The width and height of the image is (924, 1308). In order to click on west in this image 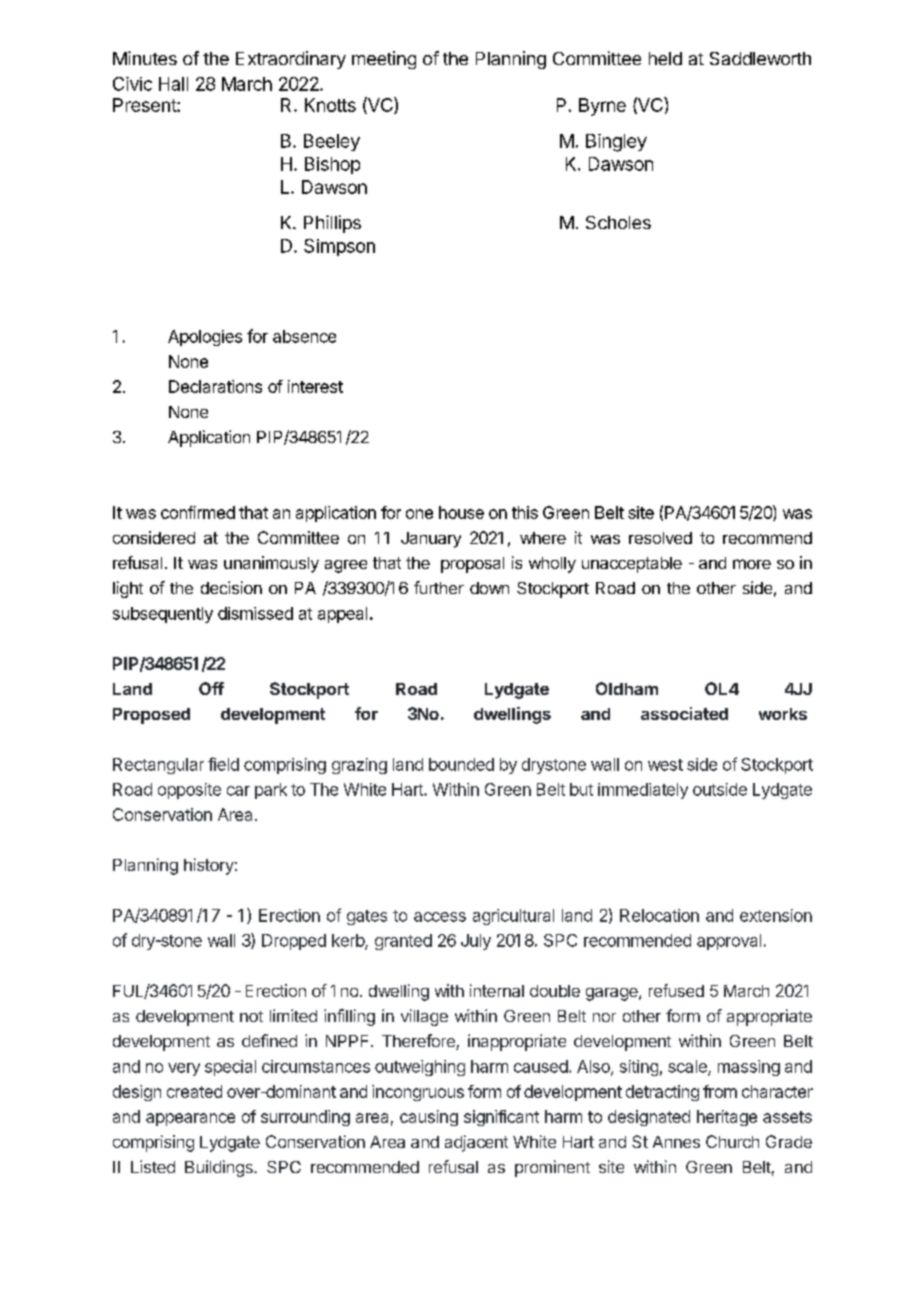, I will do `click(665, 765)`.
